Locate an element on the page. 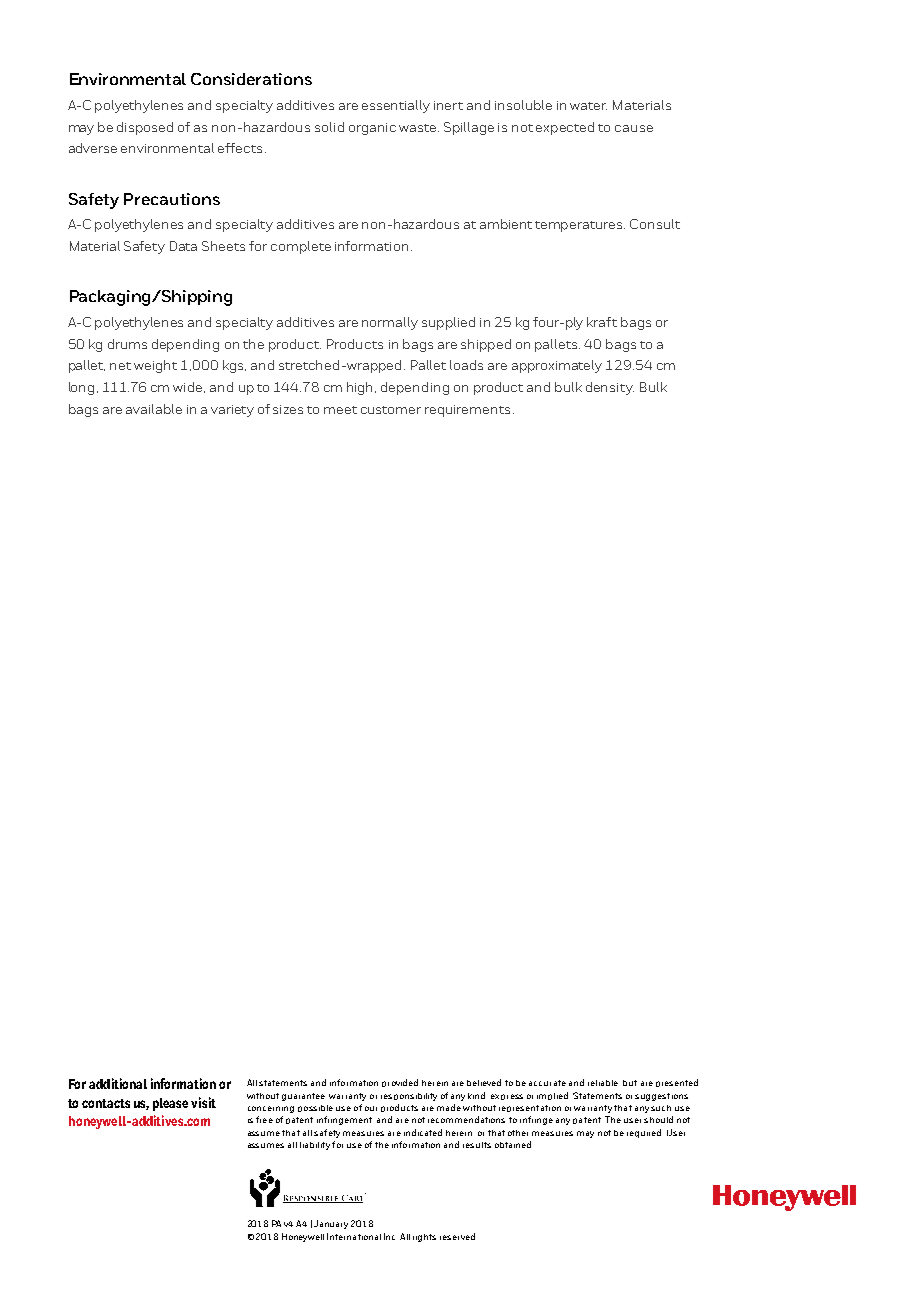 The height and width of the page is (1308, 924). provided is located at coordinates (400, 1083).
